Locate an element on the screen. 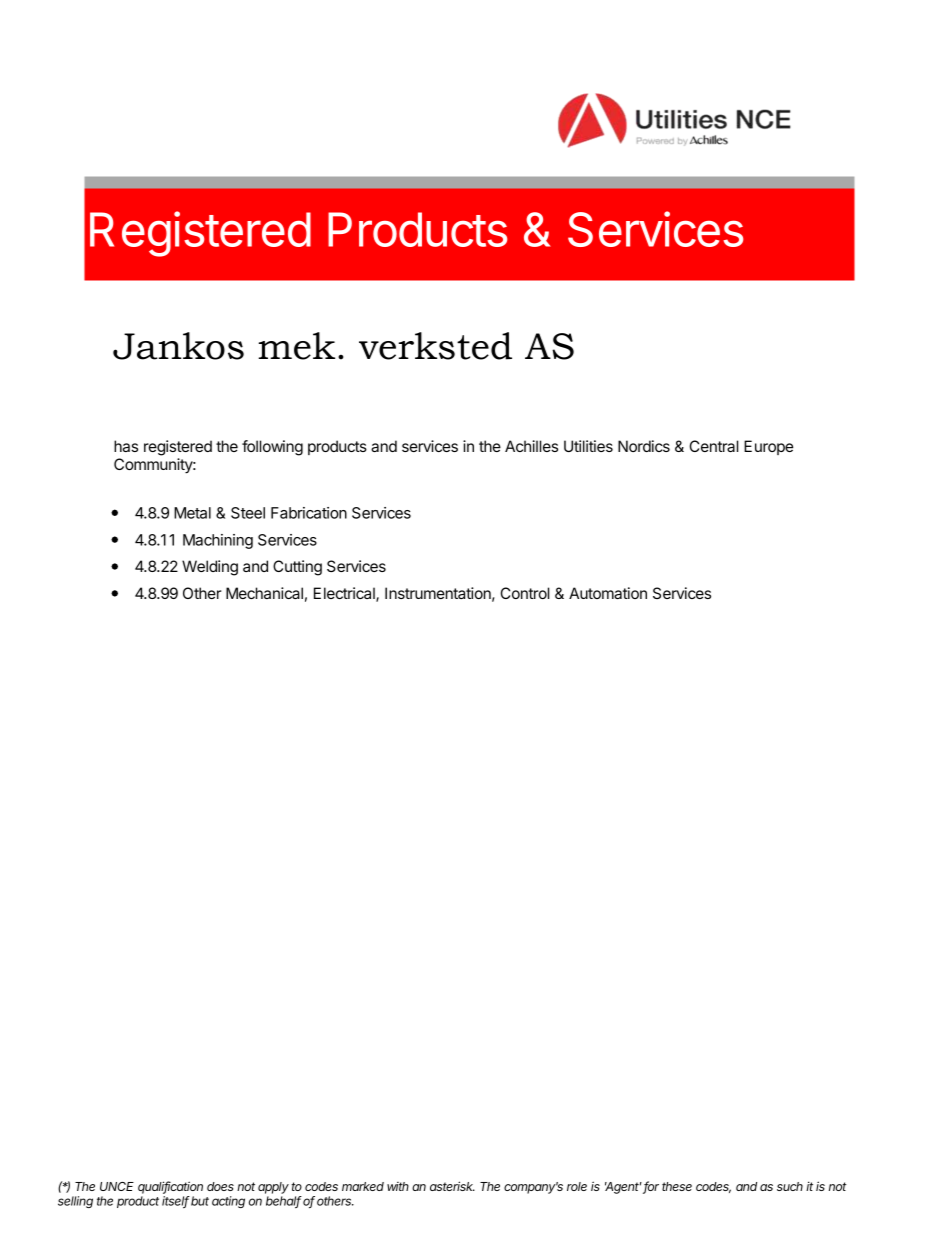 The width and height of the screenshot is (952, 1233). Mechanical is located at coordinates (264, 593).
